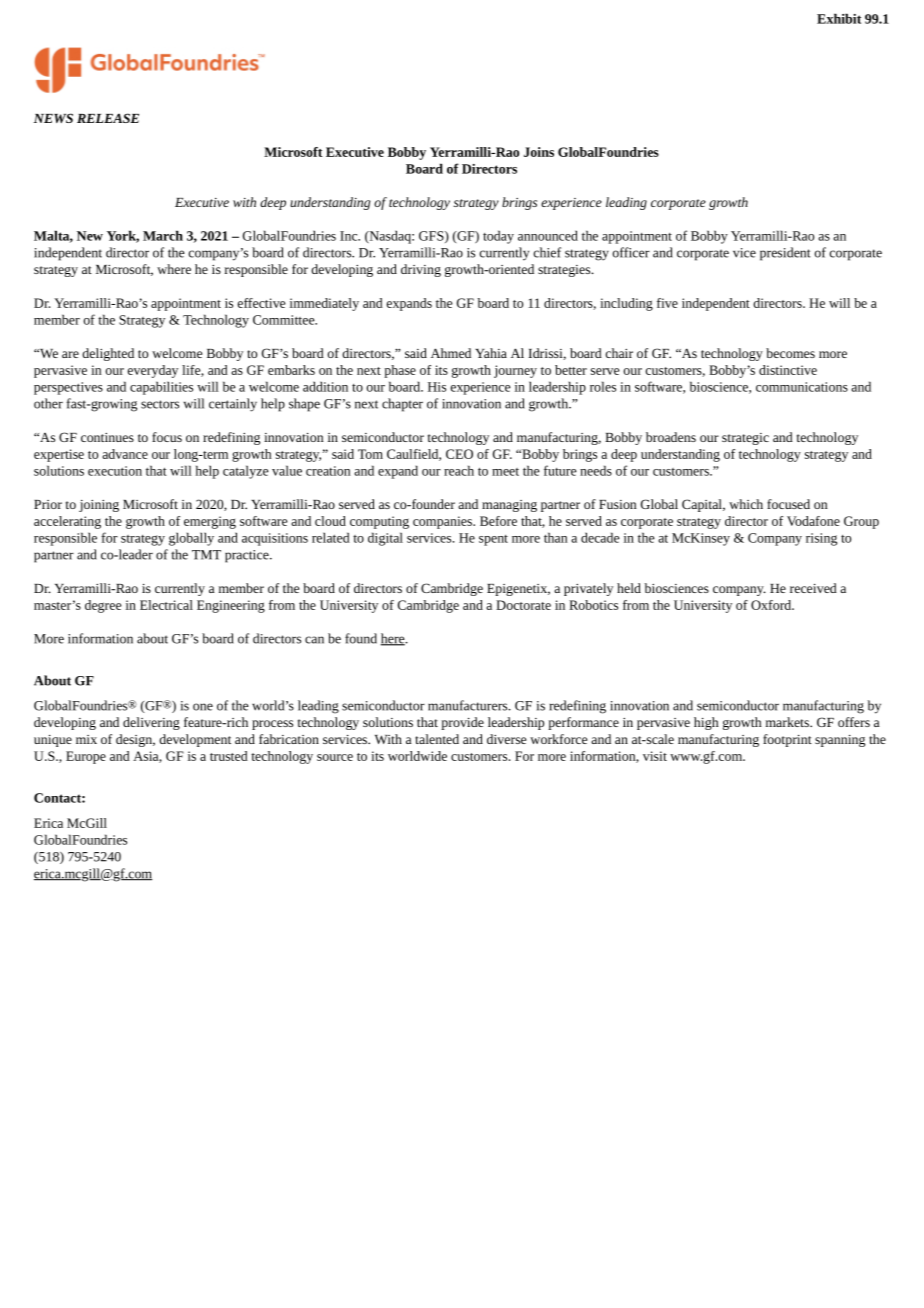  I want to click on talented, so click(437, 739).
